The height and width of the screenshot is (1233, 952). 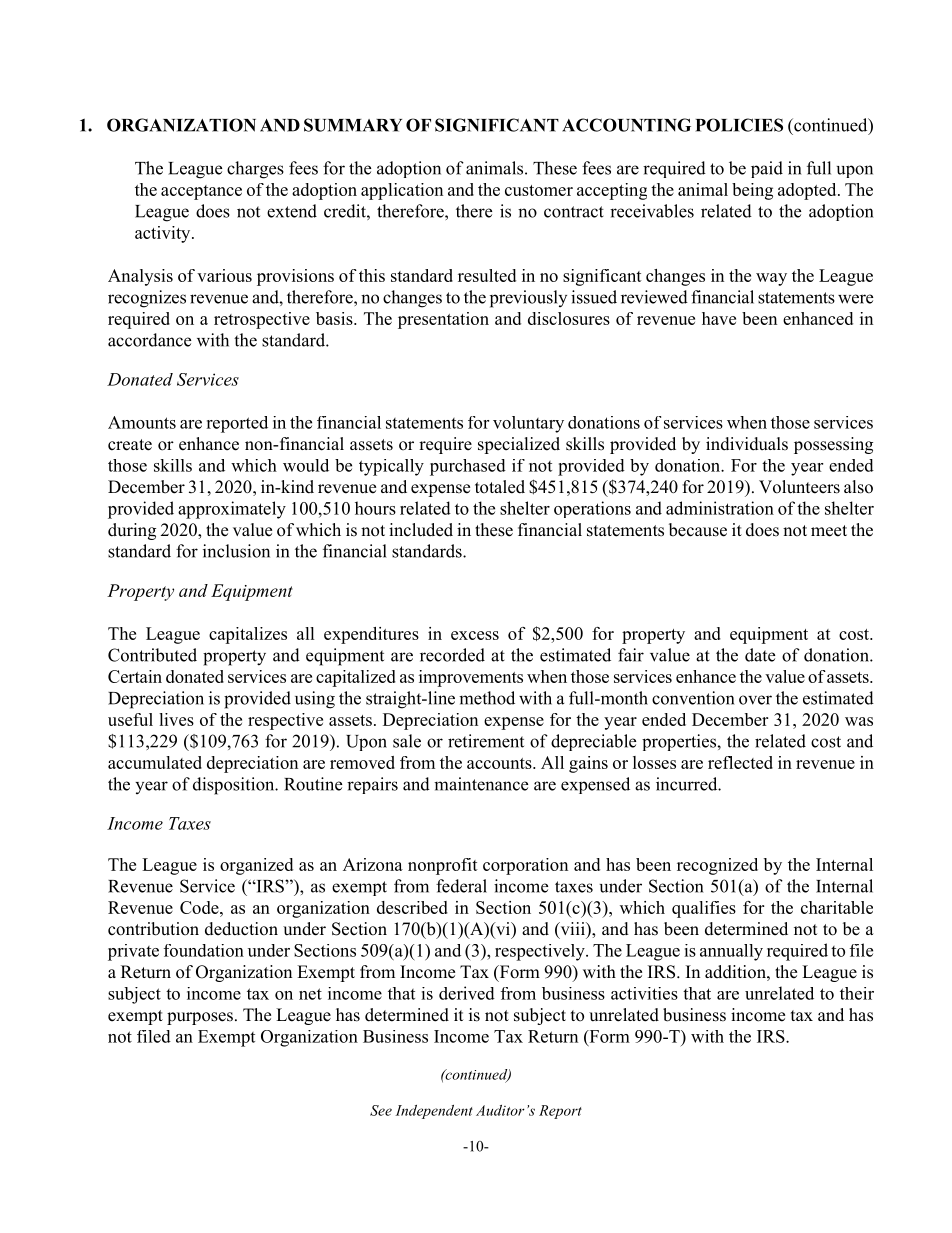 What do you see at coordinates (767, 169) in the screenshot?
I see `paid` at bounding box center [767, 169].
